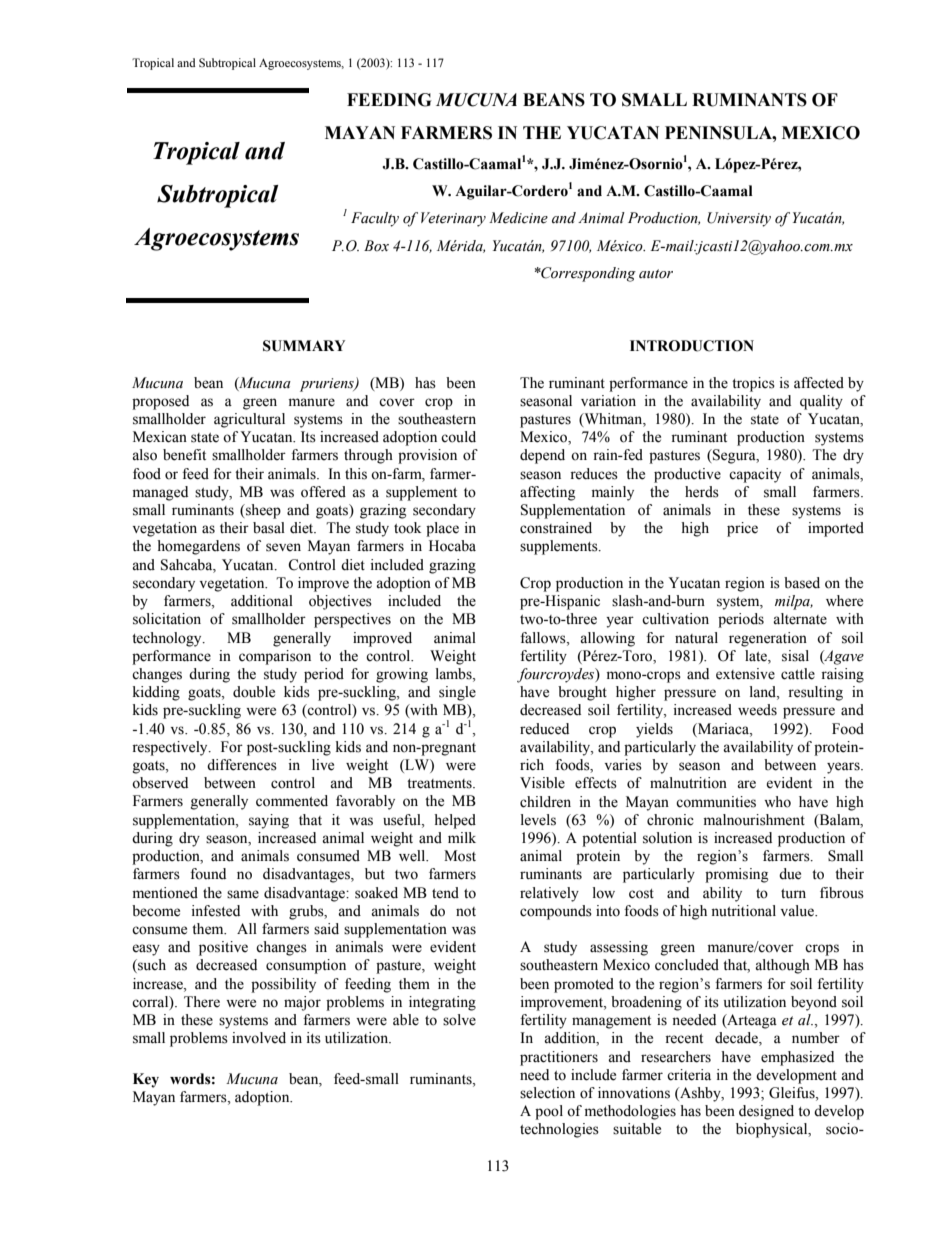 The image size is (952, 1233). What do you see at coordinates (269, 528) in the screenshot?
I see `basal` at bounding box center [269, 528].
